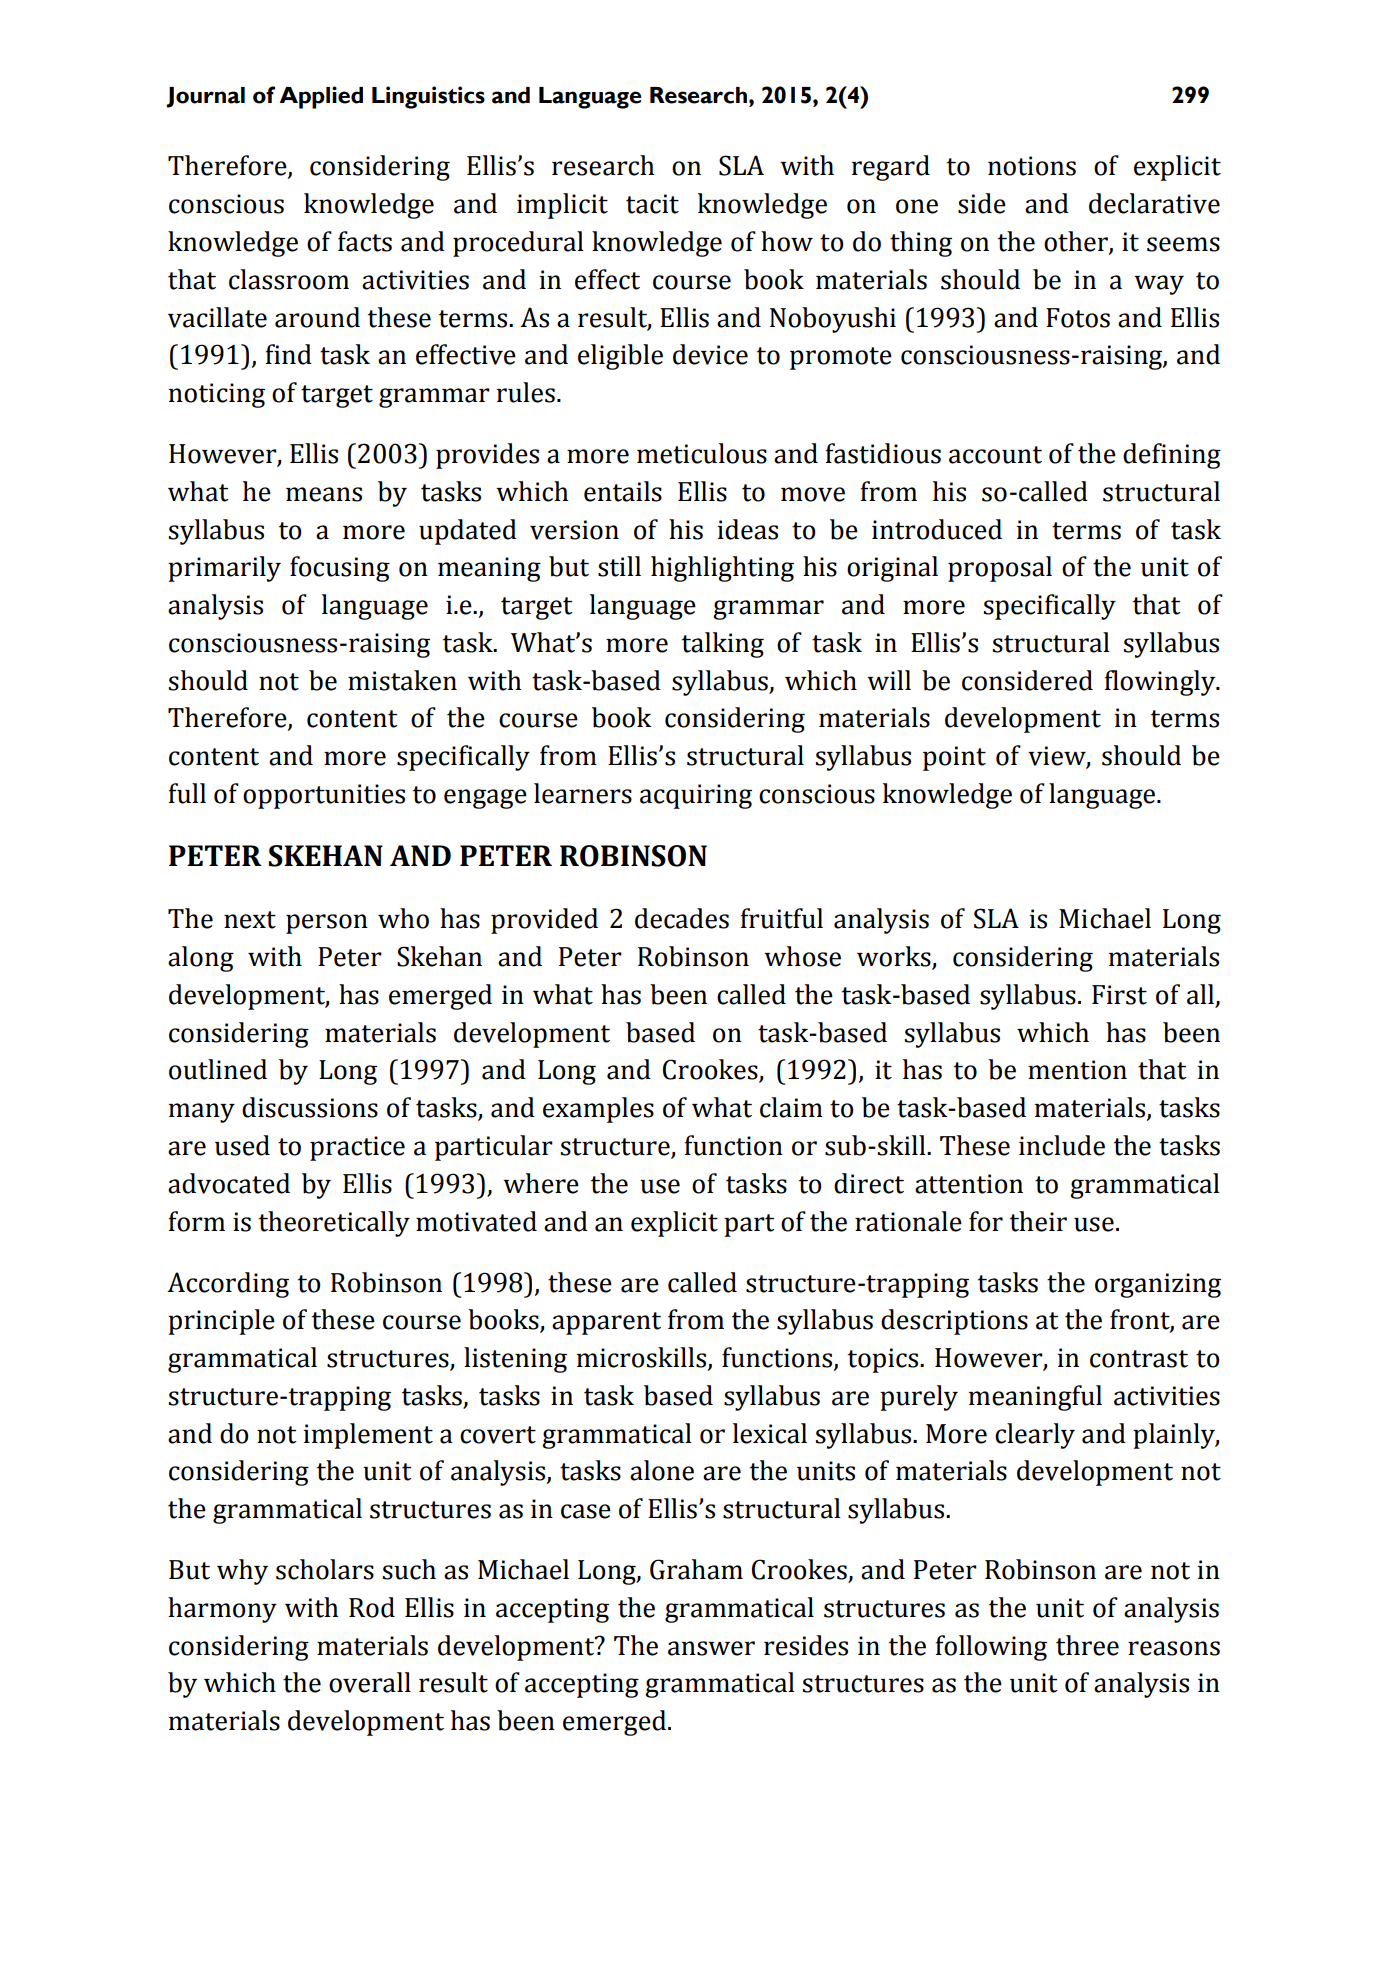 The height and width of the page is (1965, 1389). What do you see at coordinates (711, 1648) in the page?
I see `answer` at bounding box center [711, 1648].
